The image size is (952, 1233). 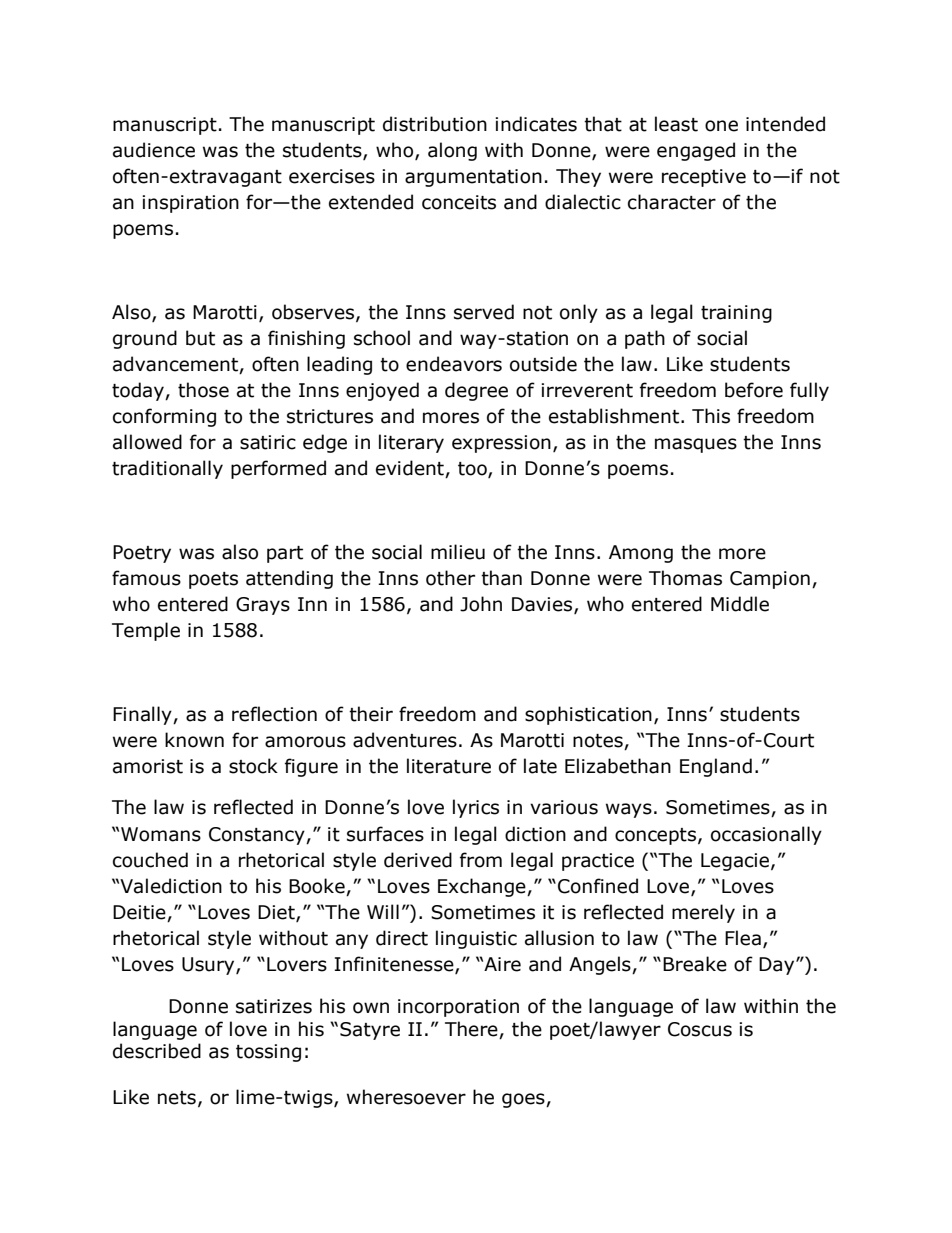 I want to click on engaged, so click(x=696, y=151).
